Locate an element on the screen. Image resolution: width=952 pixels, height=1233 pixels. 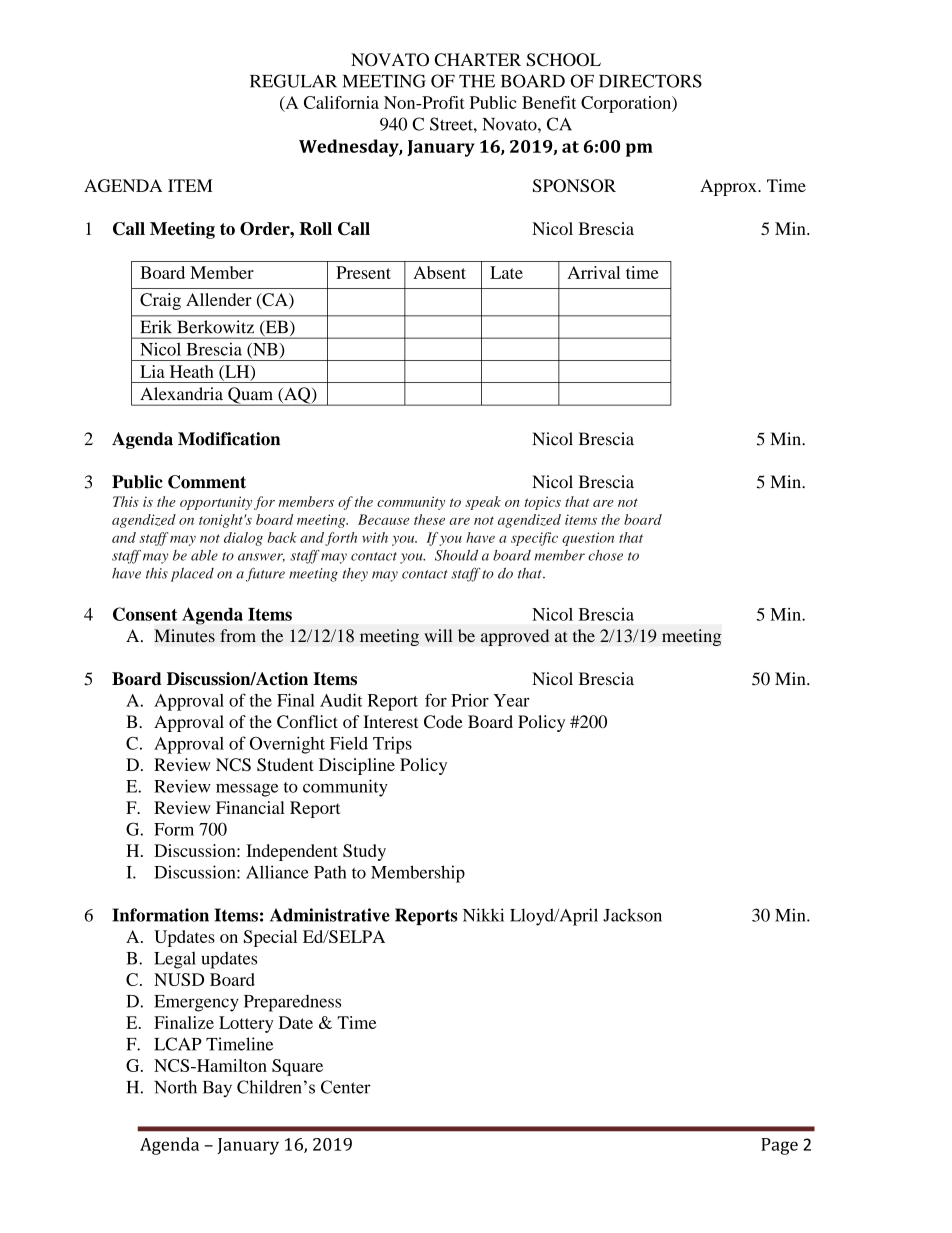
Code is located at coordinates (443, 722).
